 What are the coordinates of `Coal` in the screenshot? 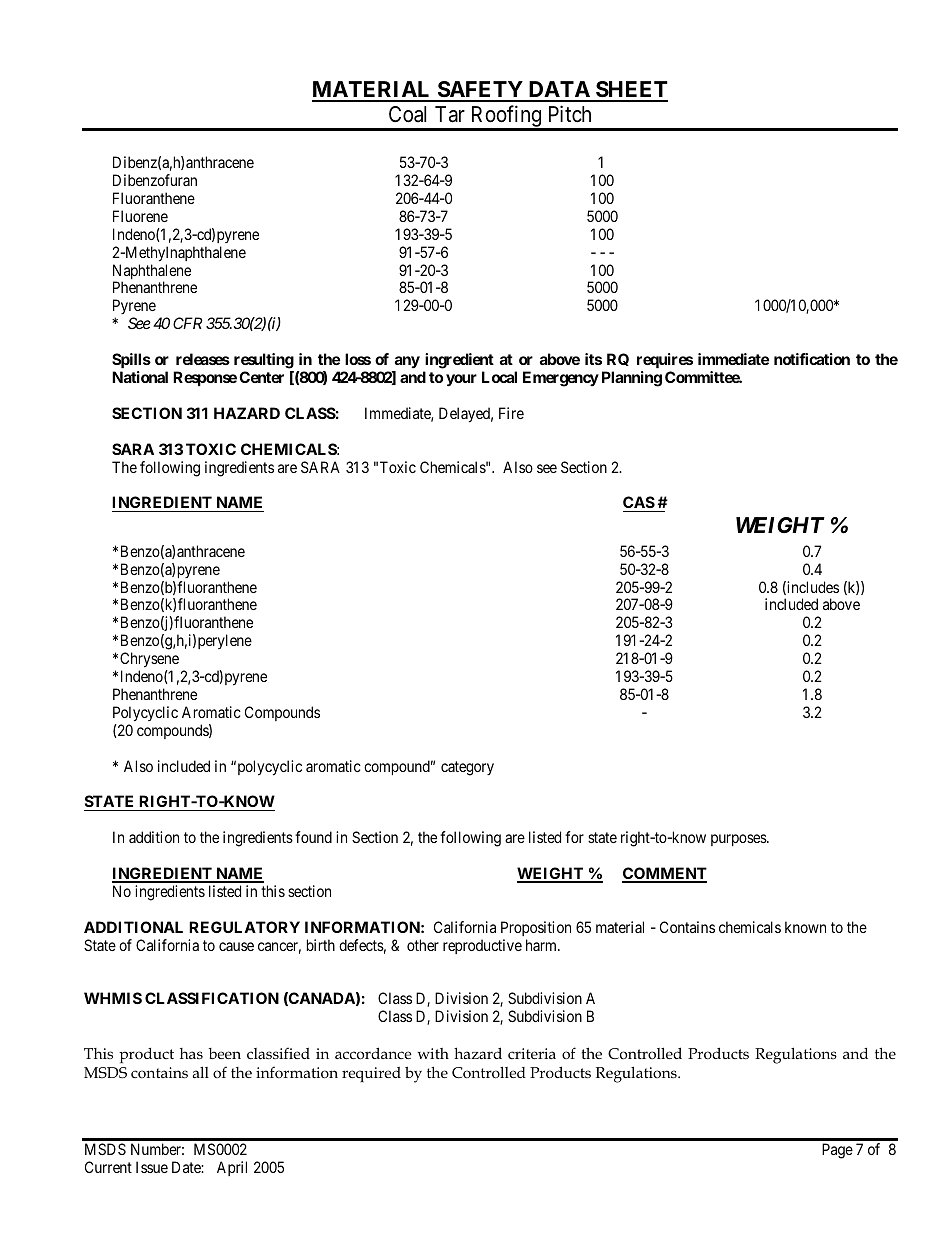 It's located at (407, 114).
